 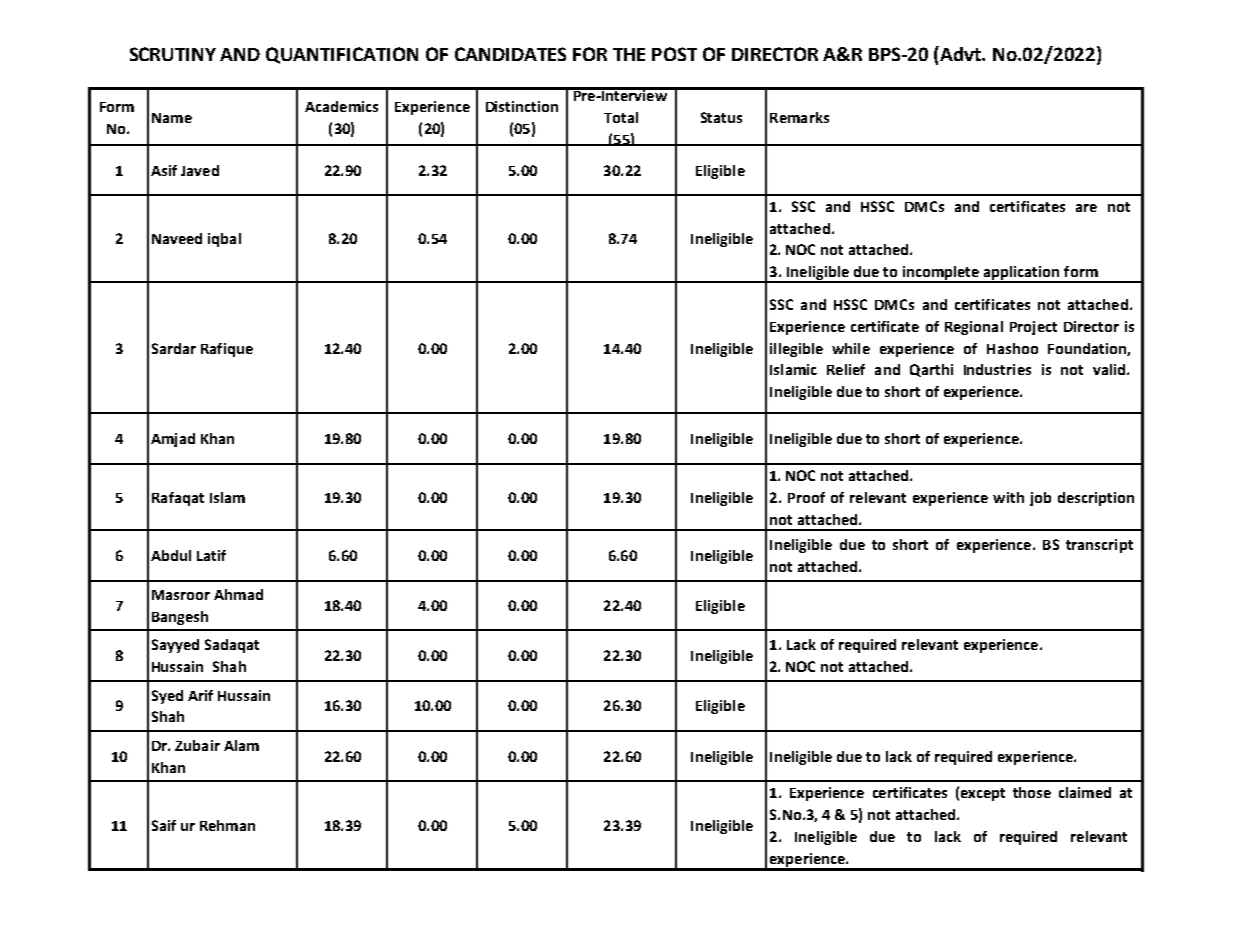 I want to click on Saif, so click(x=164, y=825).
